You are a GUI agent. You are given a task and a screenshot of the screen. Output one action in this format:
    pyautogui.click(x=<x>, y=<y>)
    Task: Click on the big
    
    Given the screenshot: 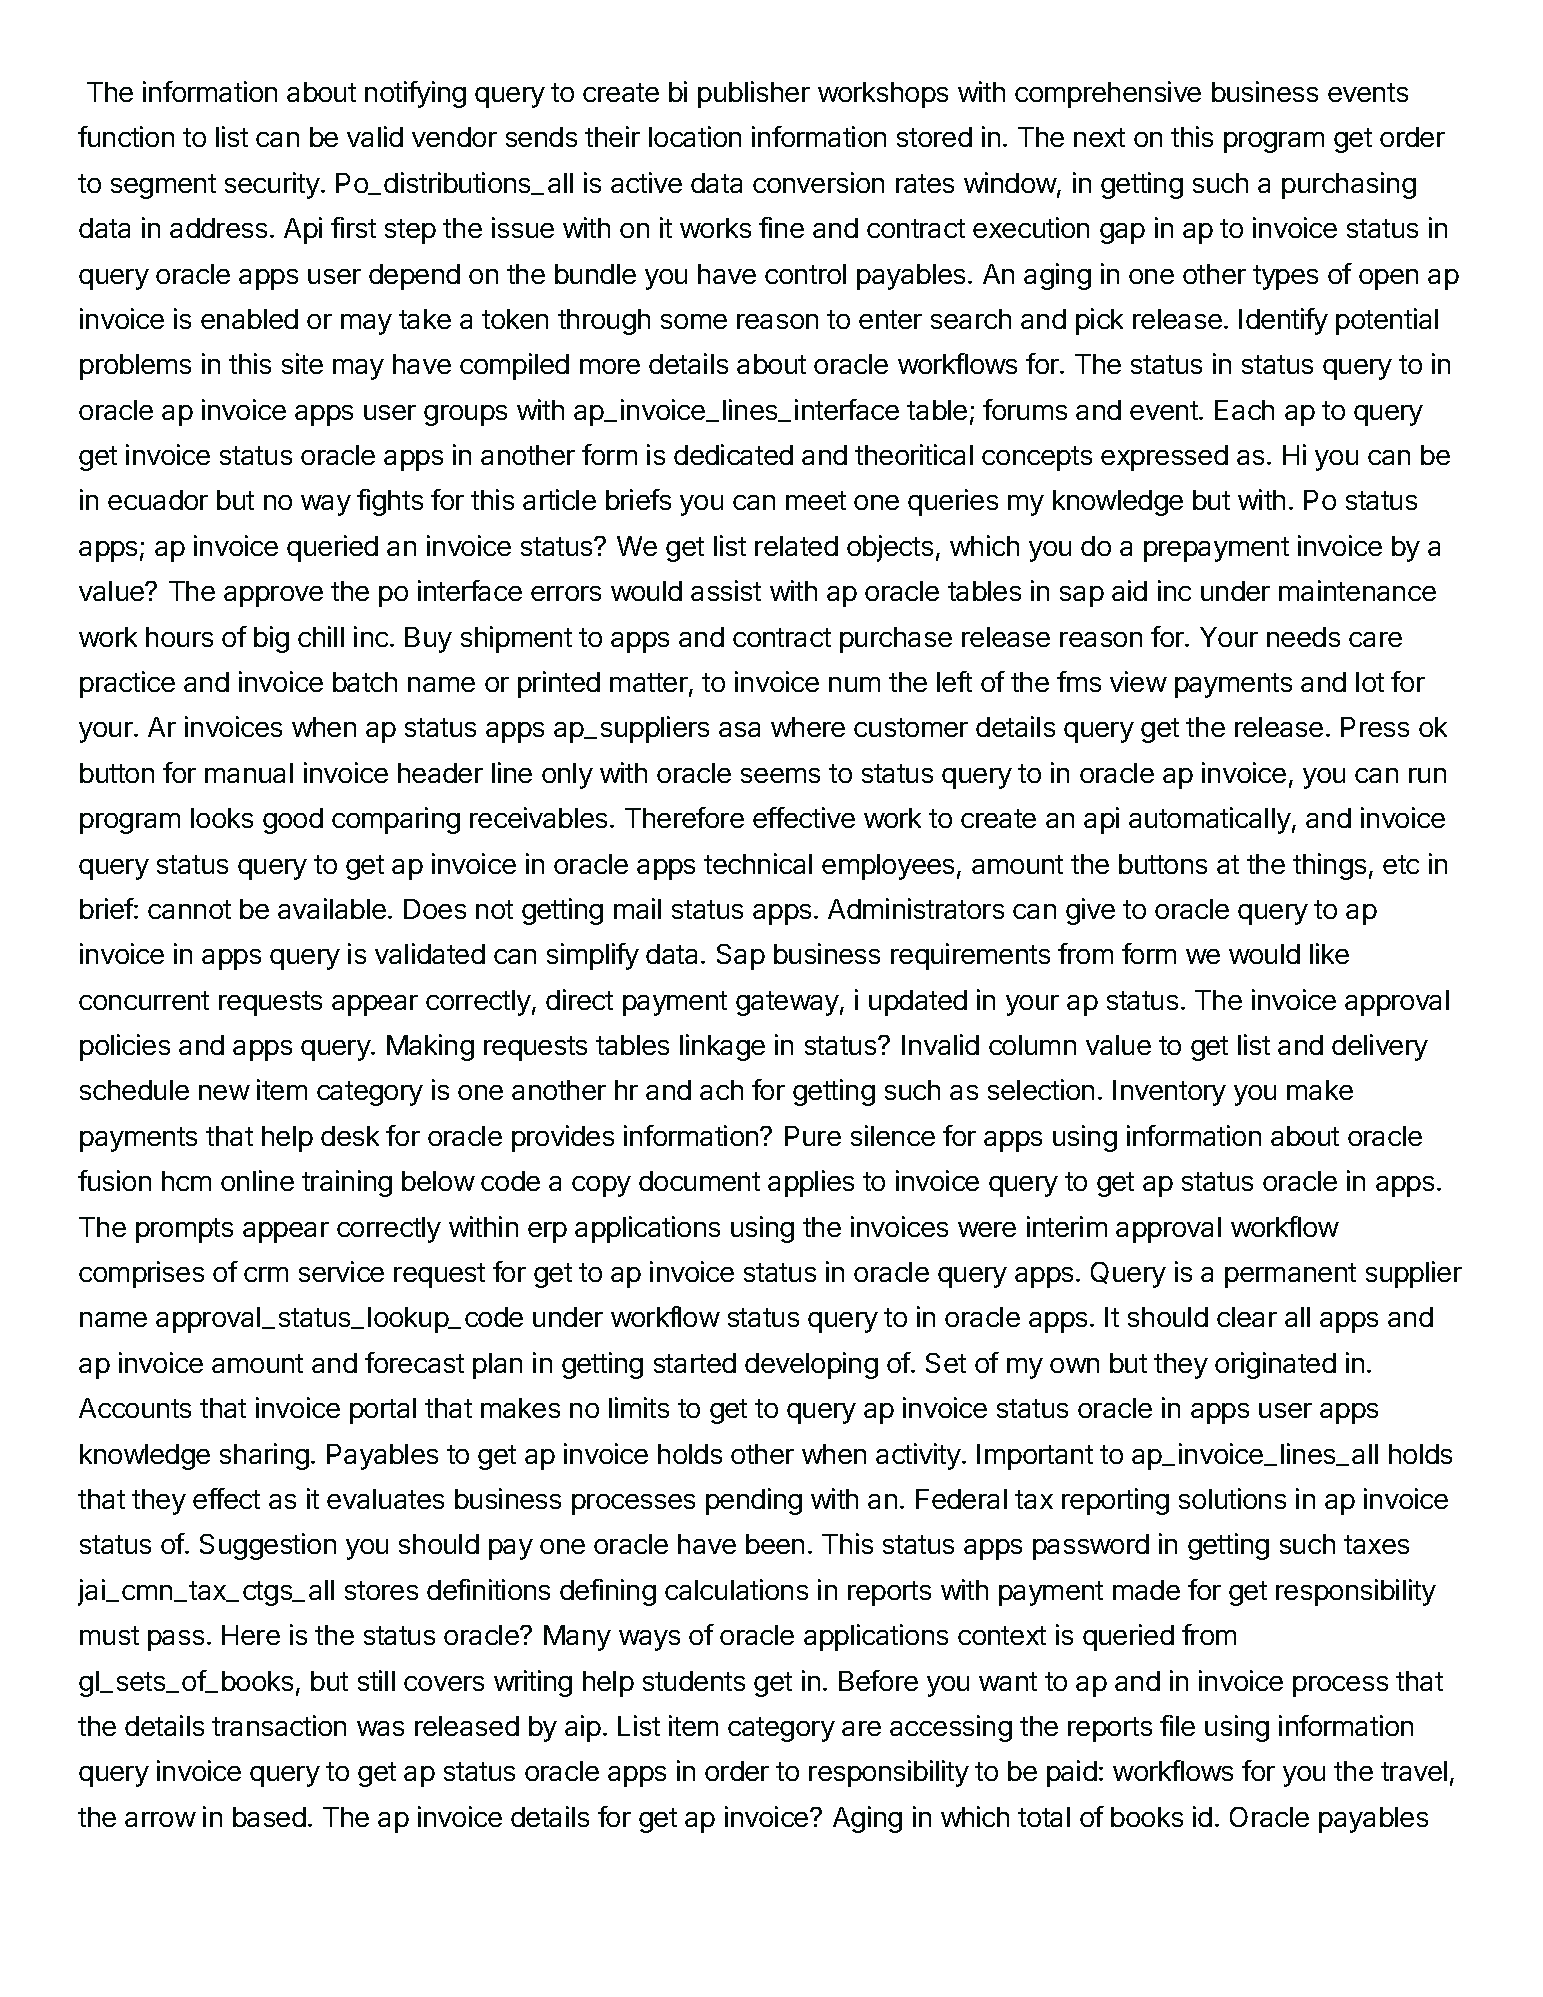 What is the action you would take?
    pyautogui.click(x=271, y=639)
